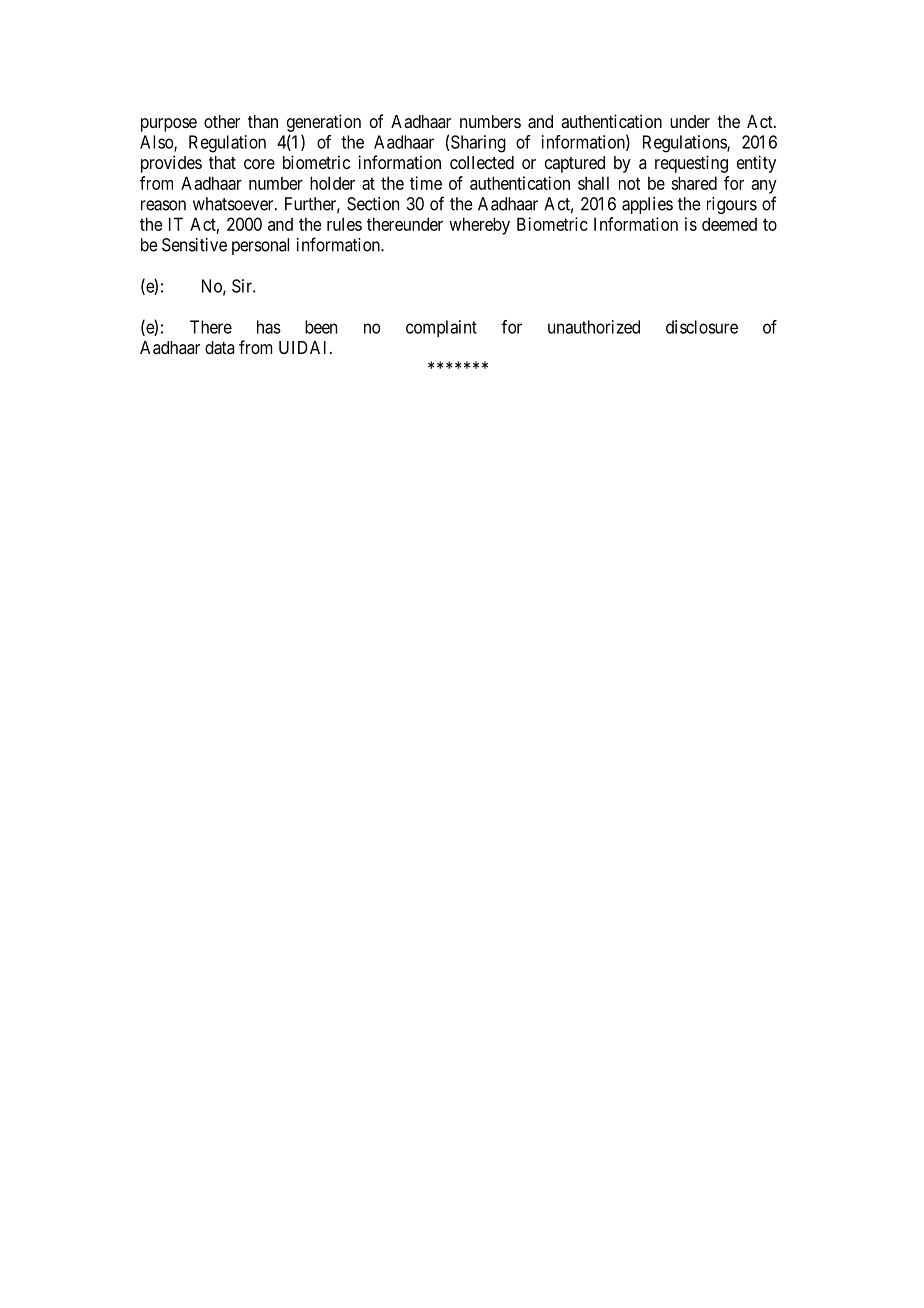  Describe the element at coordinates (478, 144) in the image. I see `Sharing` at that location.
